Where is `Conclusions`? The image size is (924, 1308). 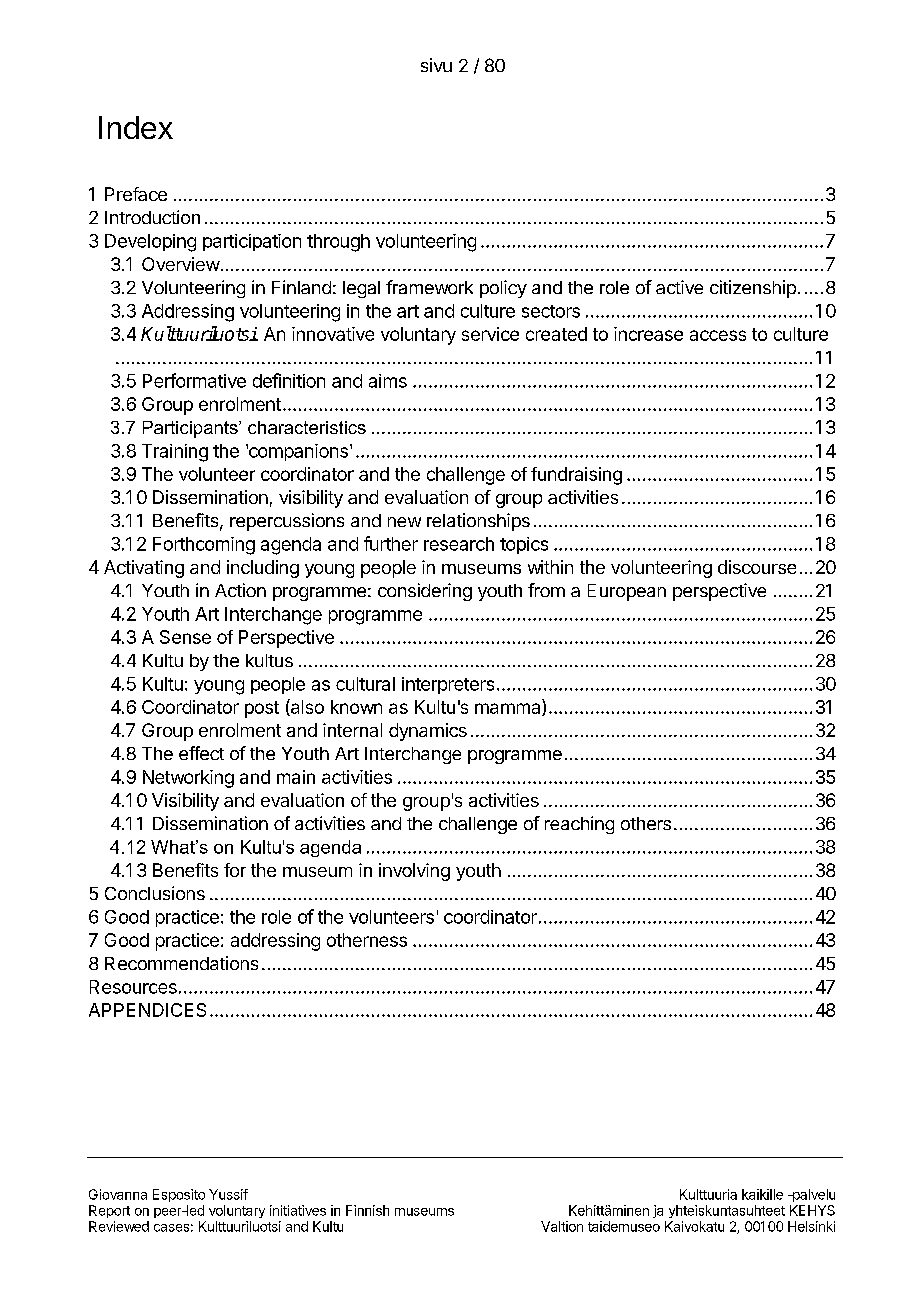 Conclusions is located at coordinates (155, 893).
